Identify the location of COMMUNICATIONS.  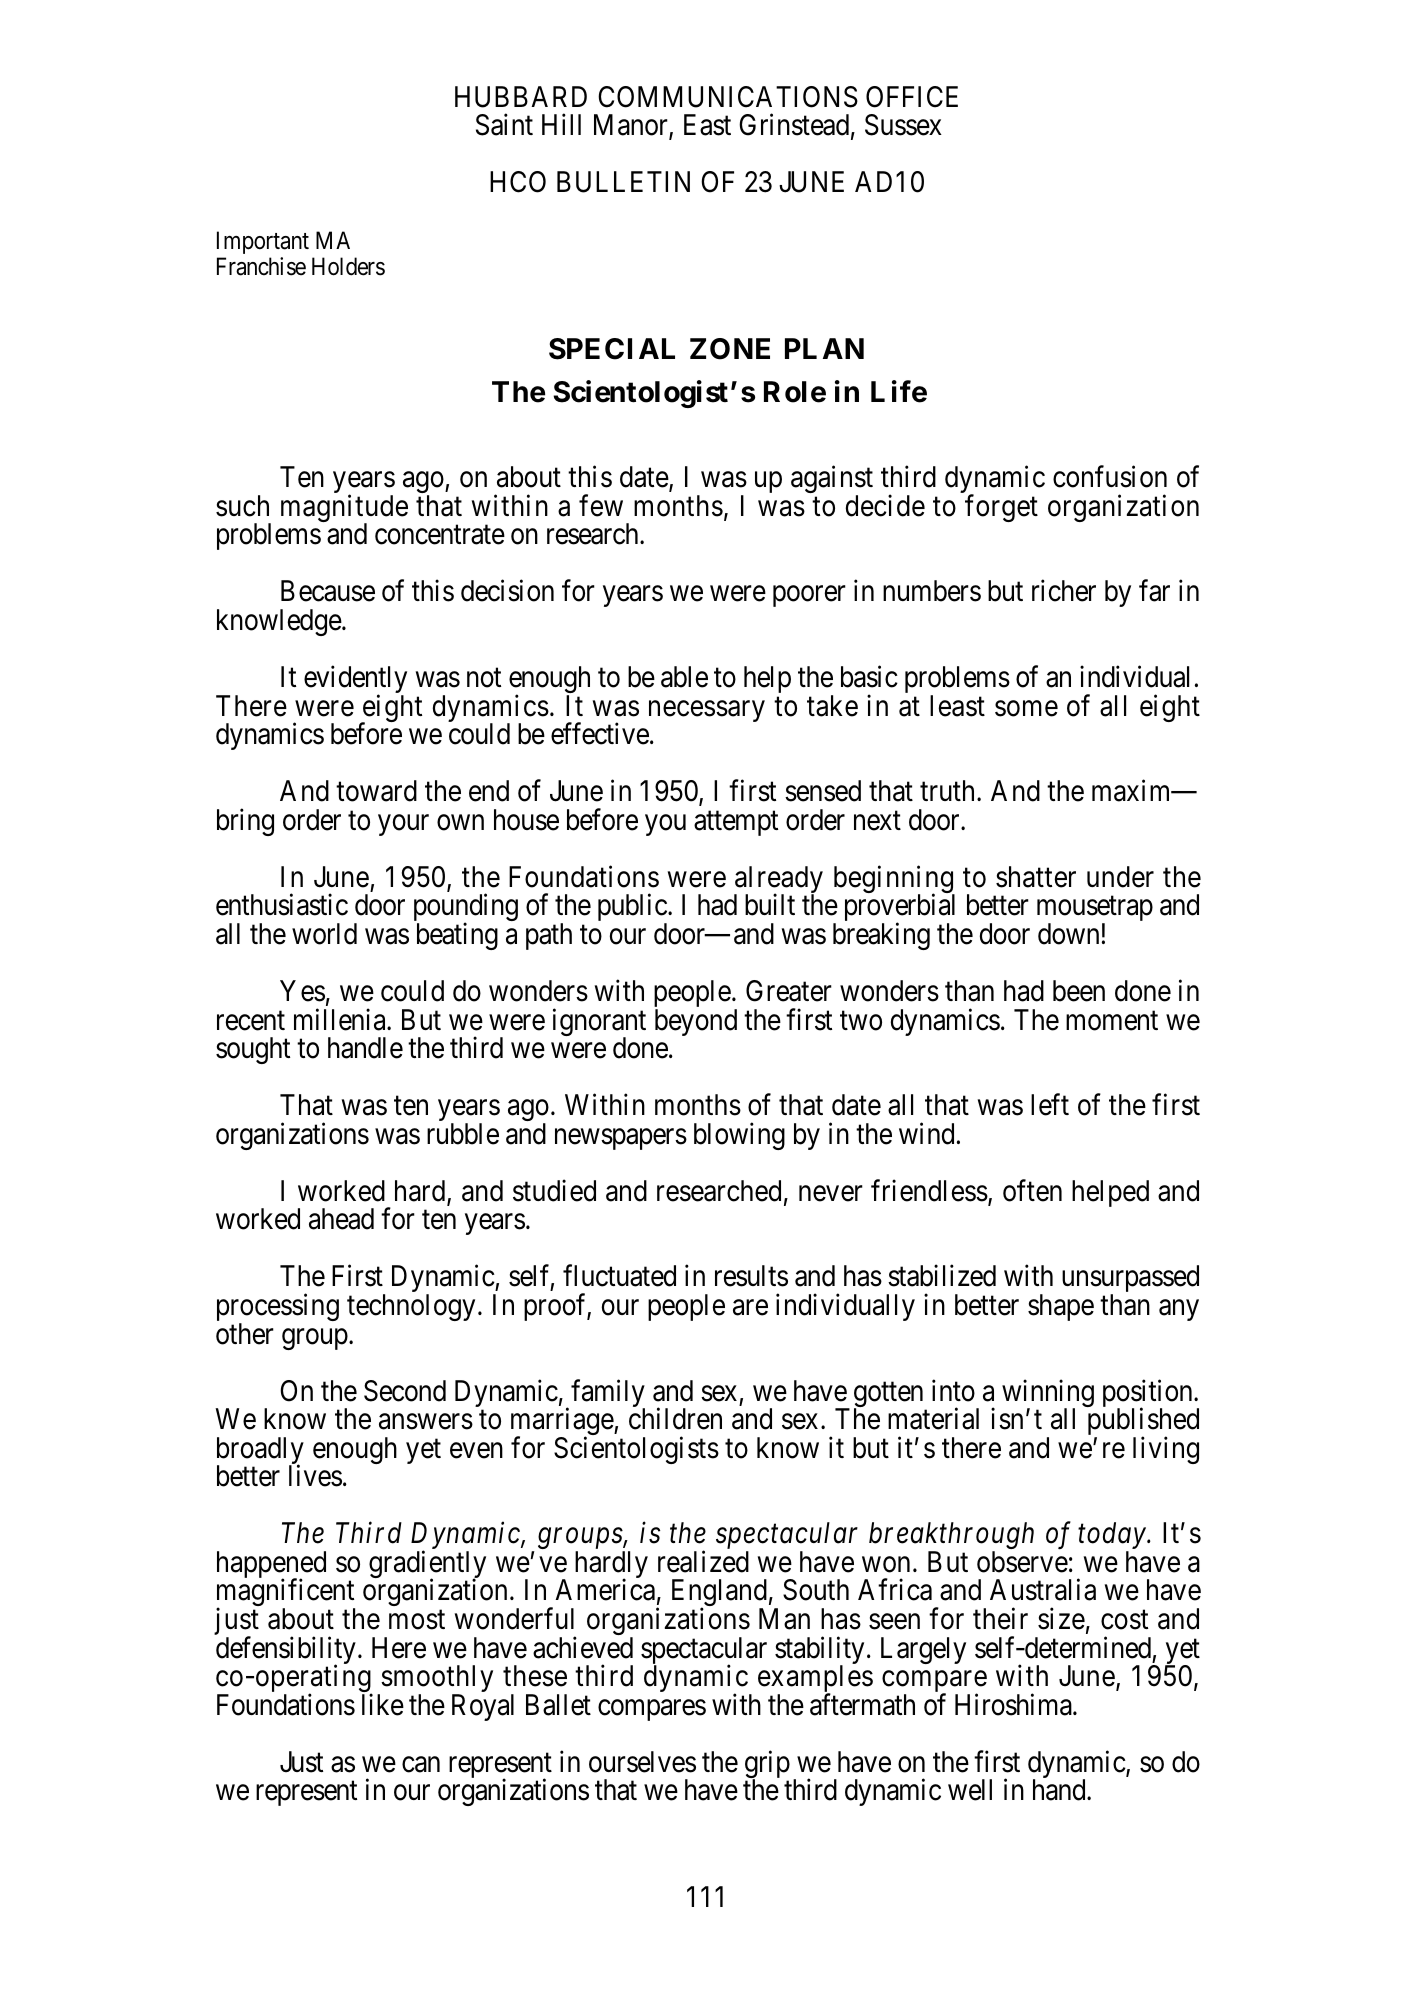
(728, 97).
